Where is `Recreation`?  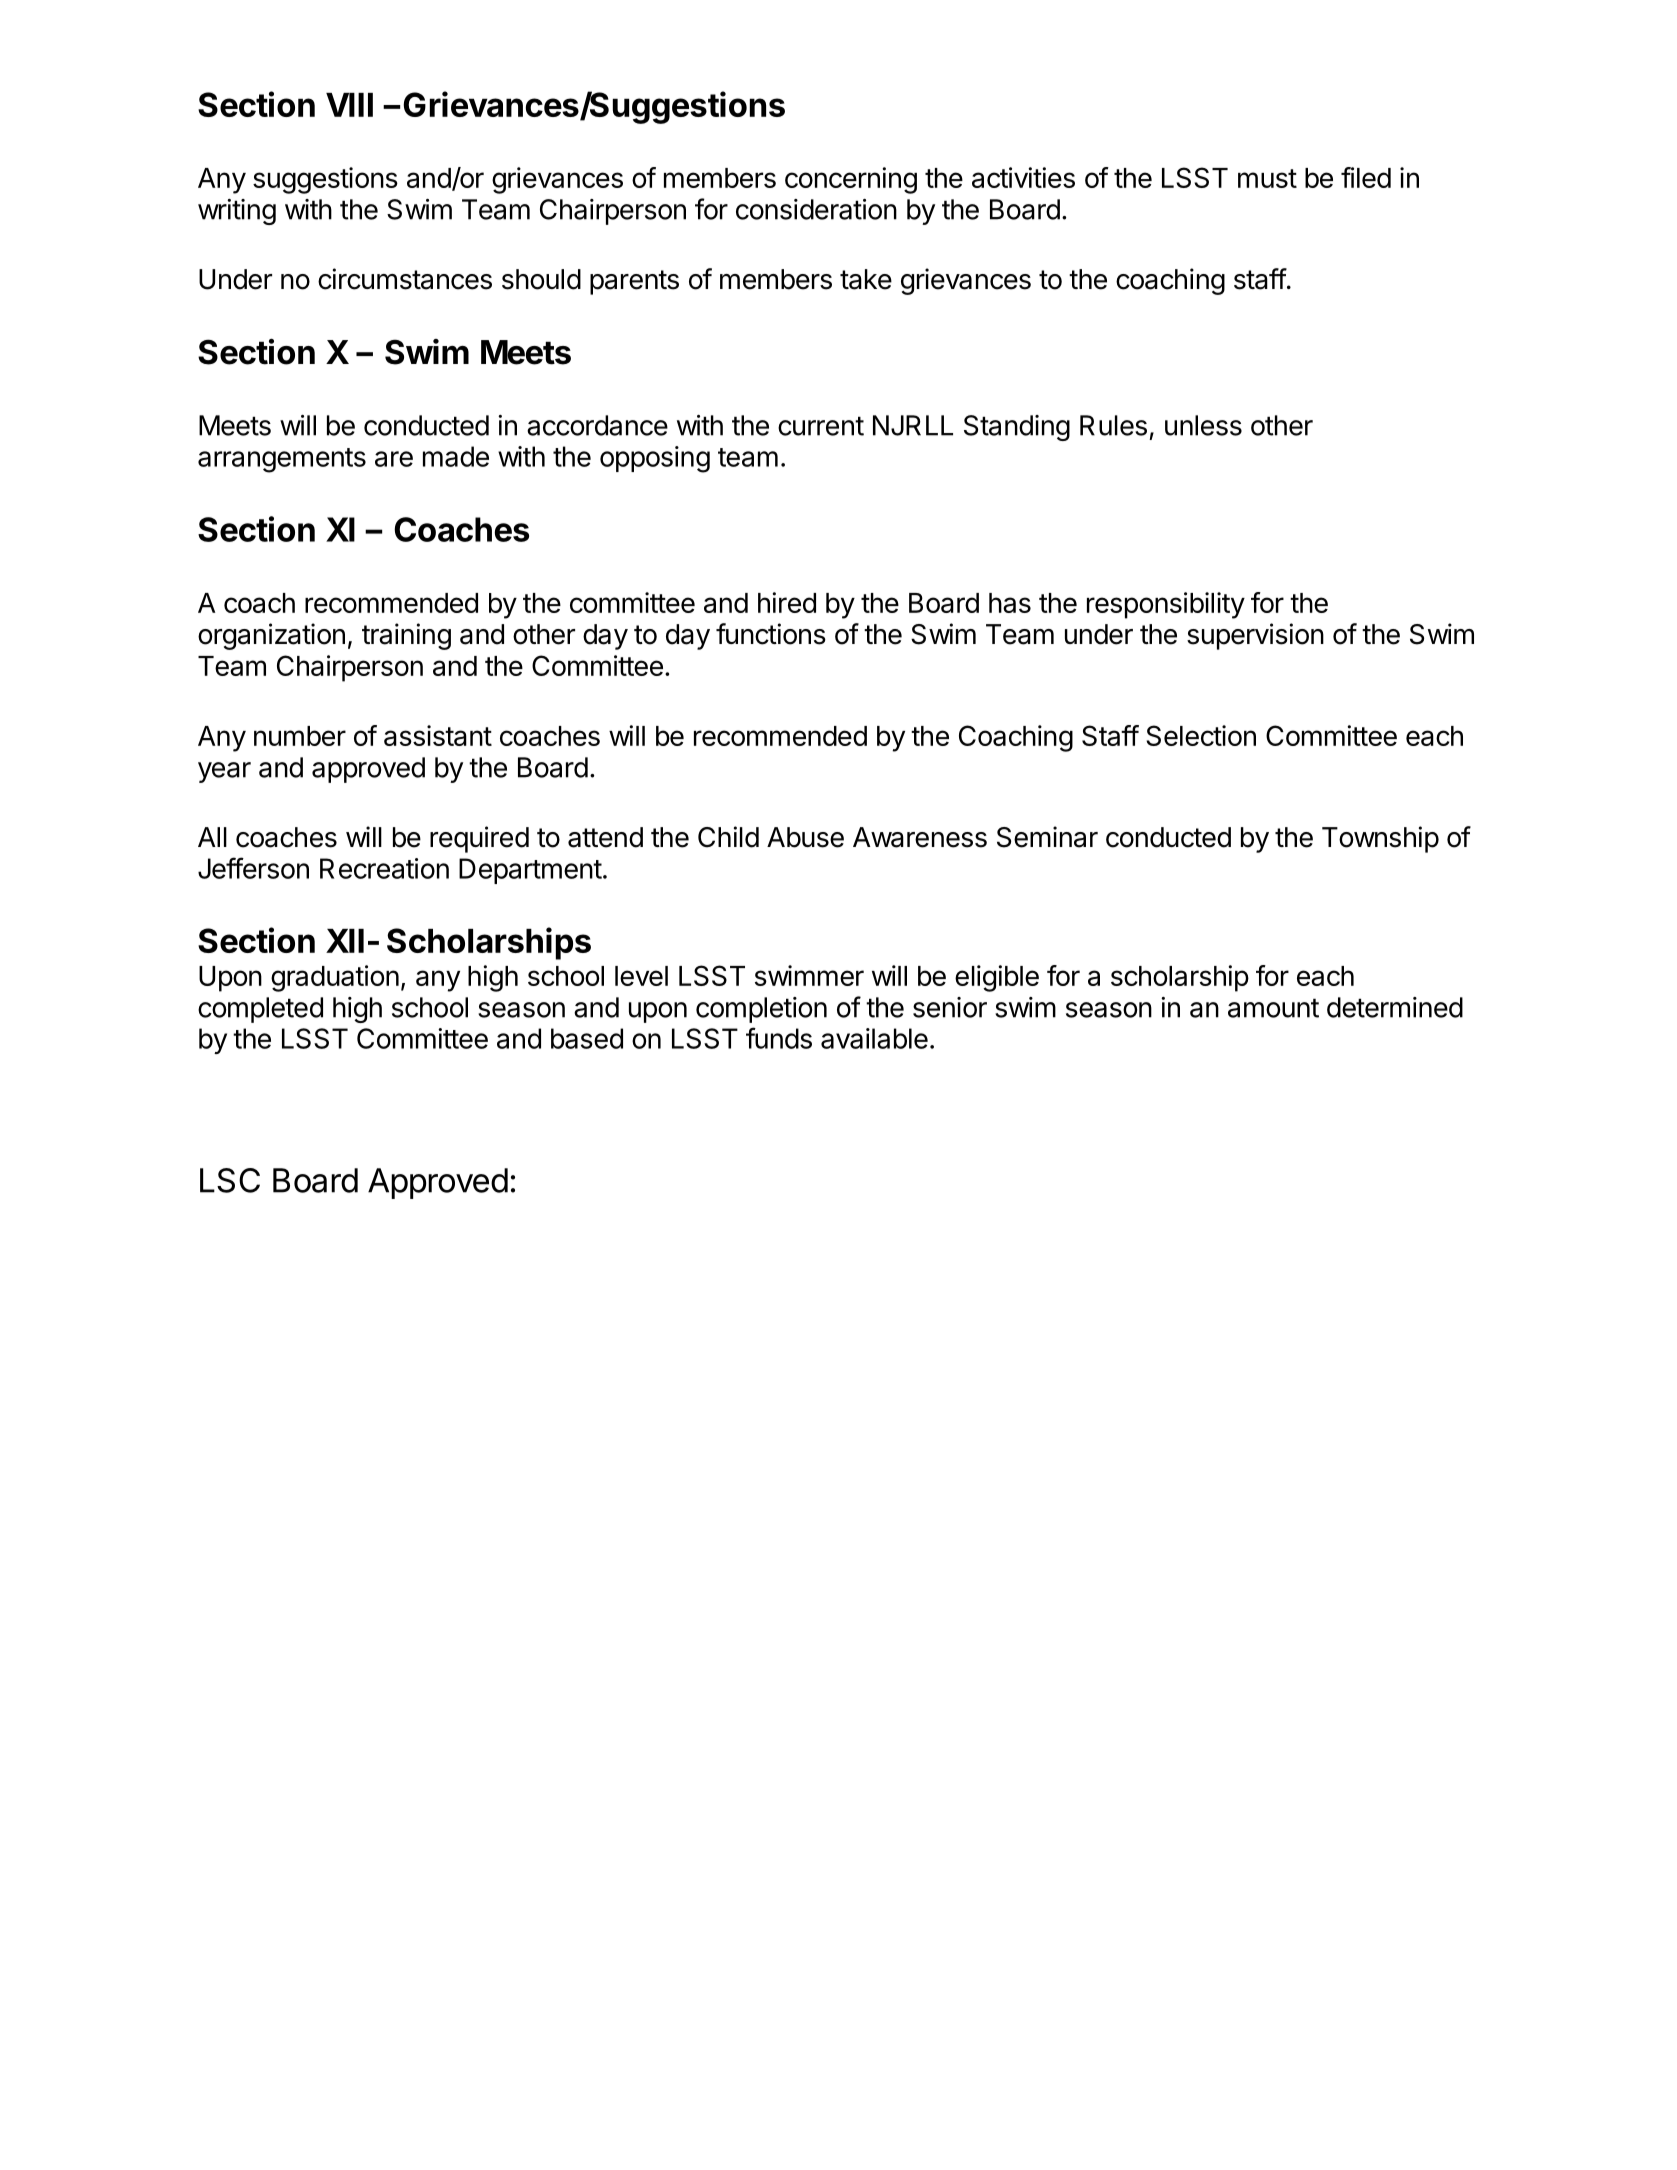
Recreation is located at coordinates (384, 868).
